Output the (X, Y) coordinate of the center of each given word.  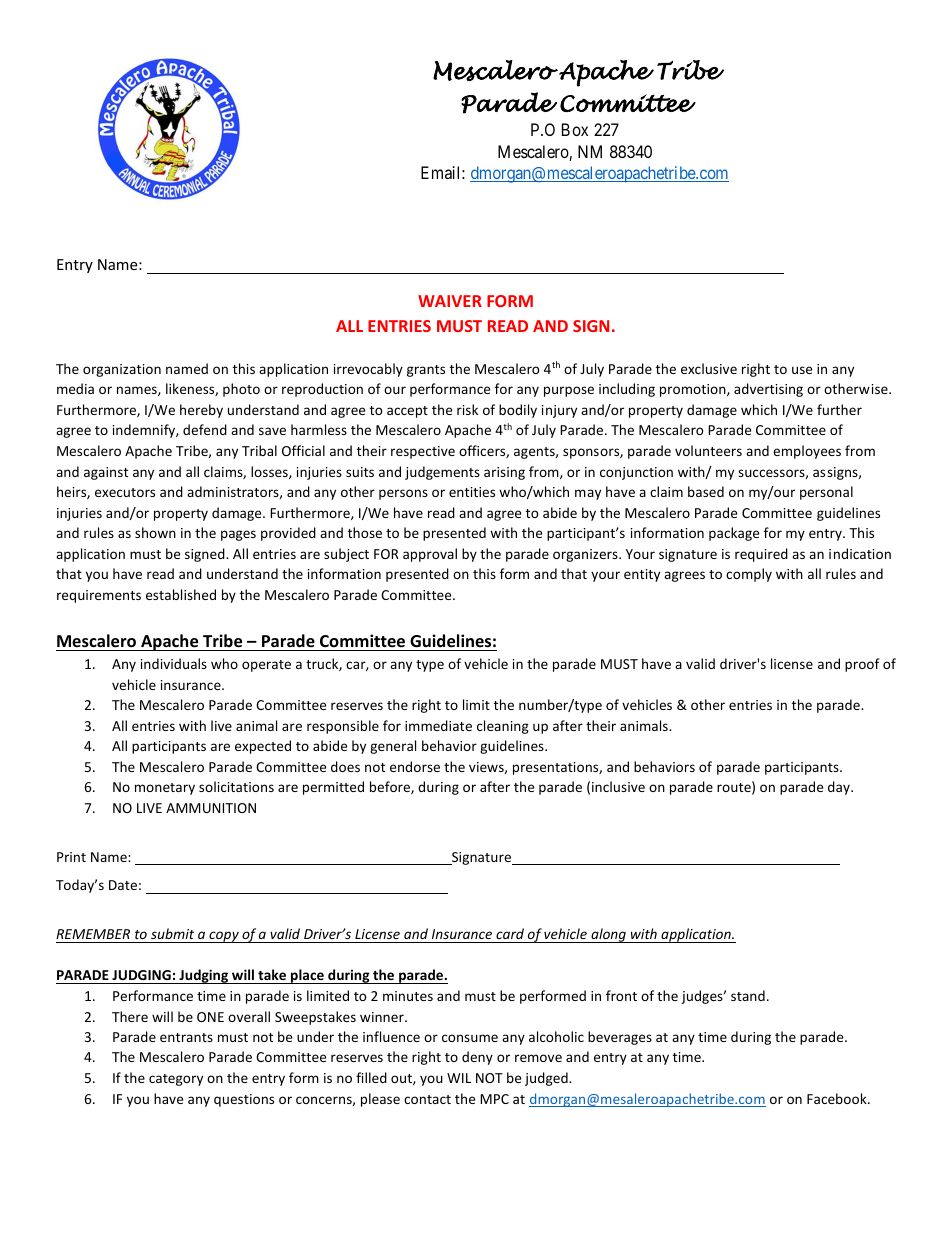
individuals (174, 663)
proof (862, 665)
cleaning (503, 727)
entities (472, 492)
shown (155, 532)
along (608, 935)
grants (426, 371)
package (734, 534)
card (510, 935)
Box (575, 129)
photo (241, 390)
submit (173, 935)
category (176, 1080)
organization (122, 370)
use (802, 370)
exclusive (709, 368)
